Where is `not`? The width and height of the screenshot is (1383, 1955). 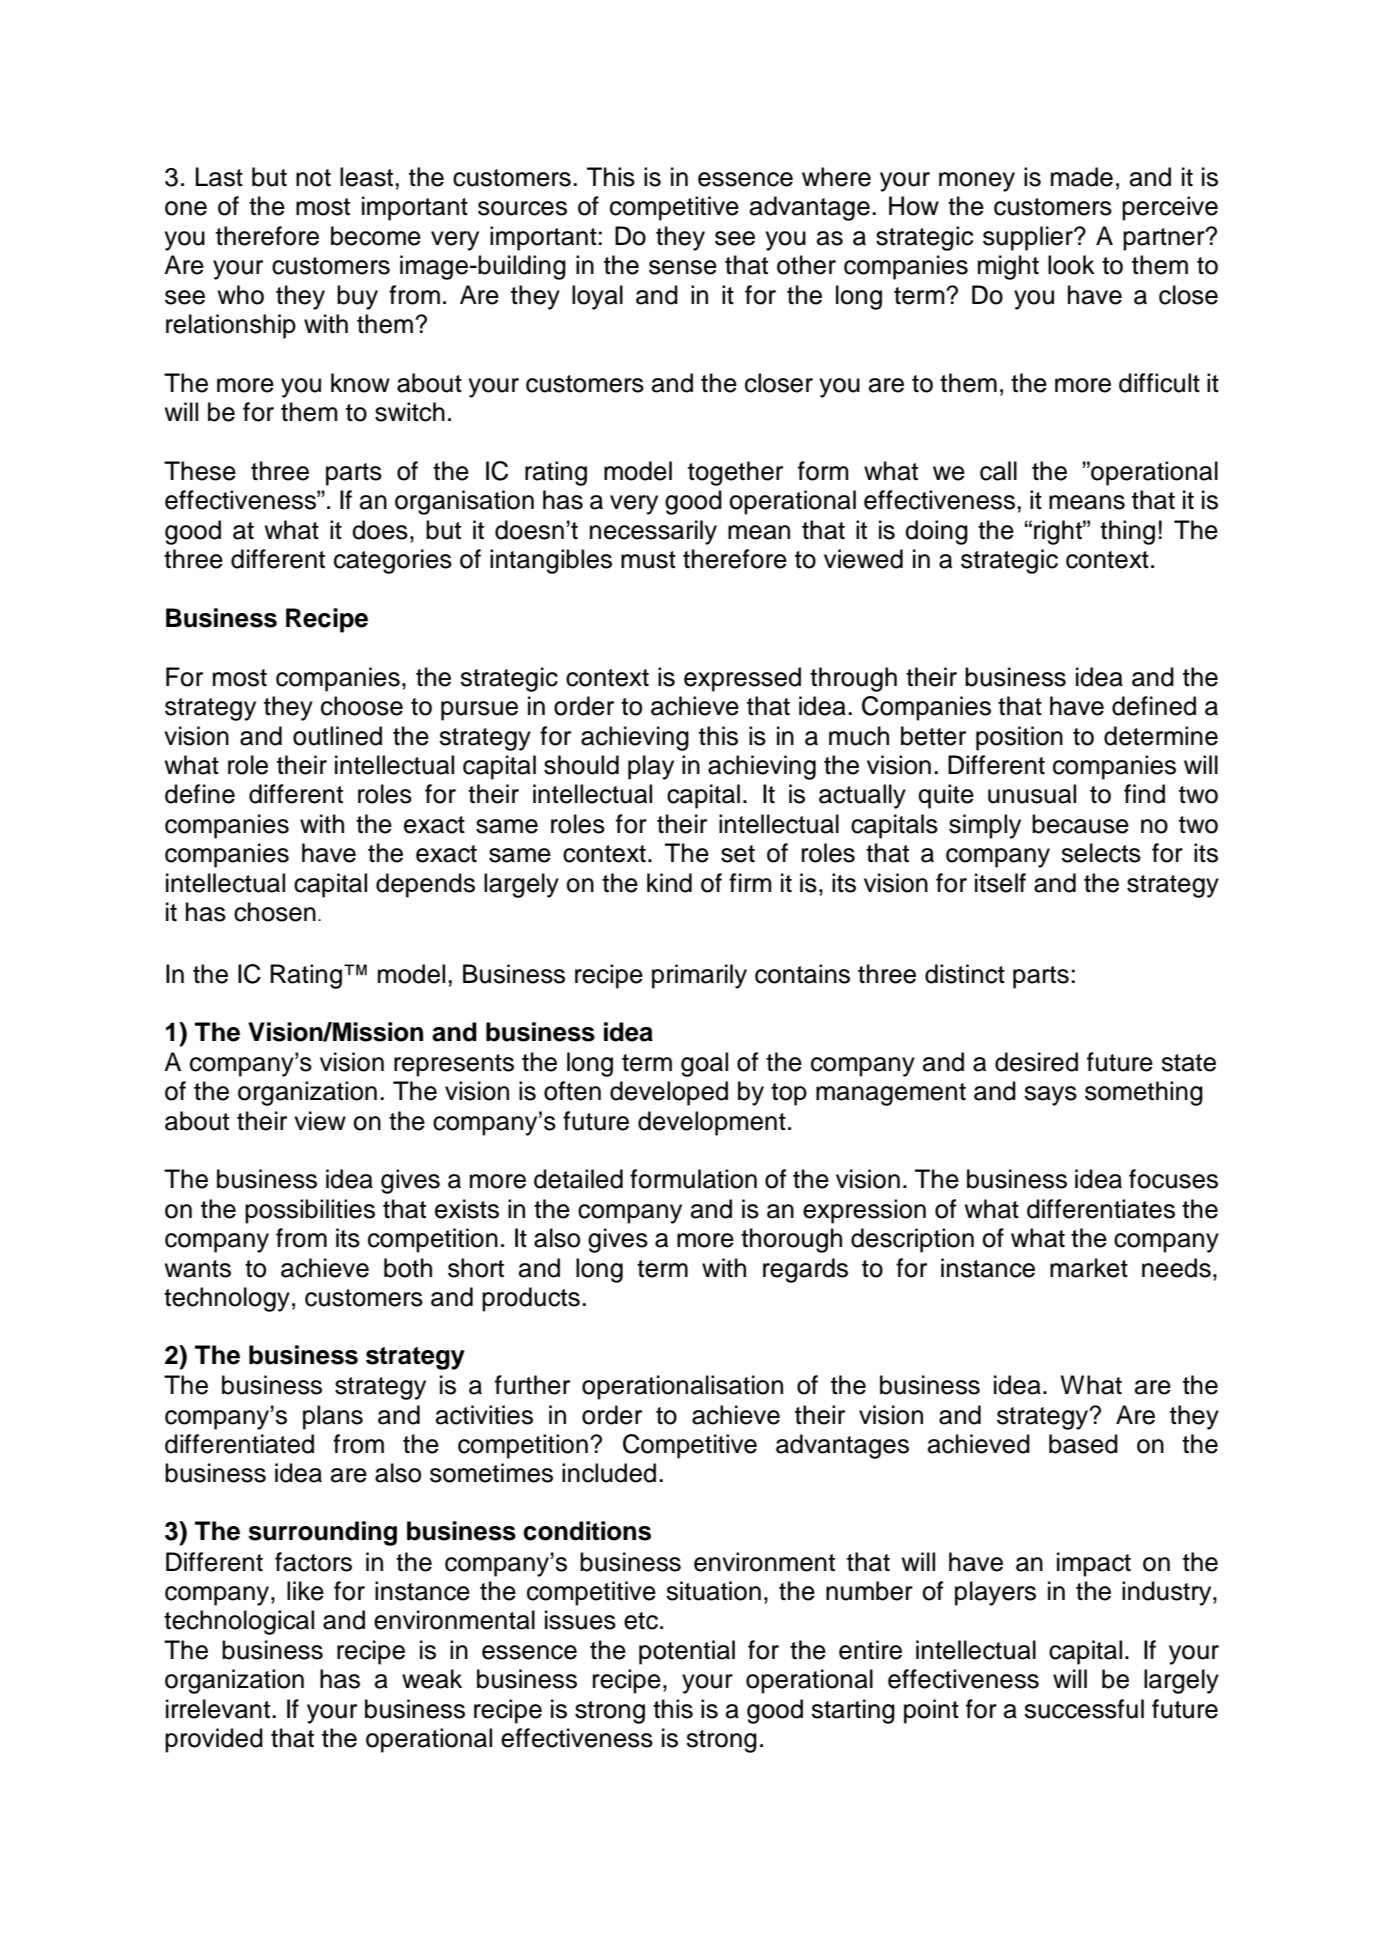 not is located at coordinates (313, 178).
